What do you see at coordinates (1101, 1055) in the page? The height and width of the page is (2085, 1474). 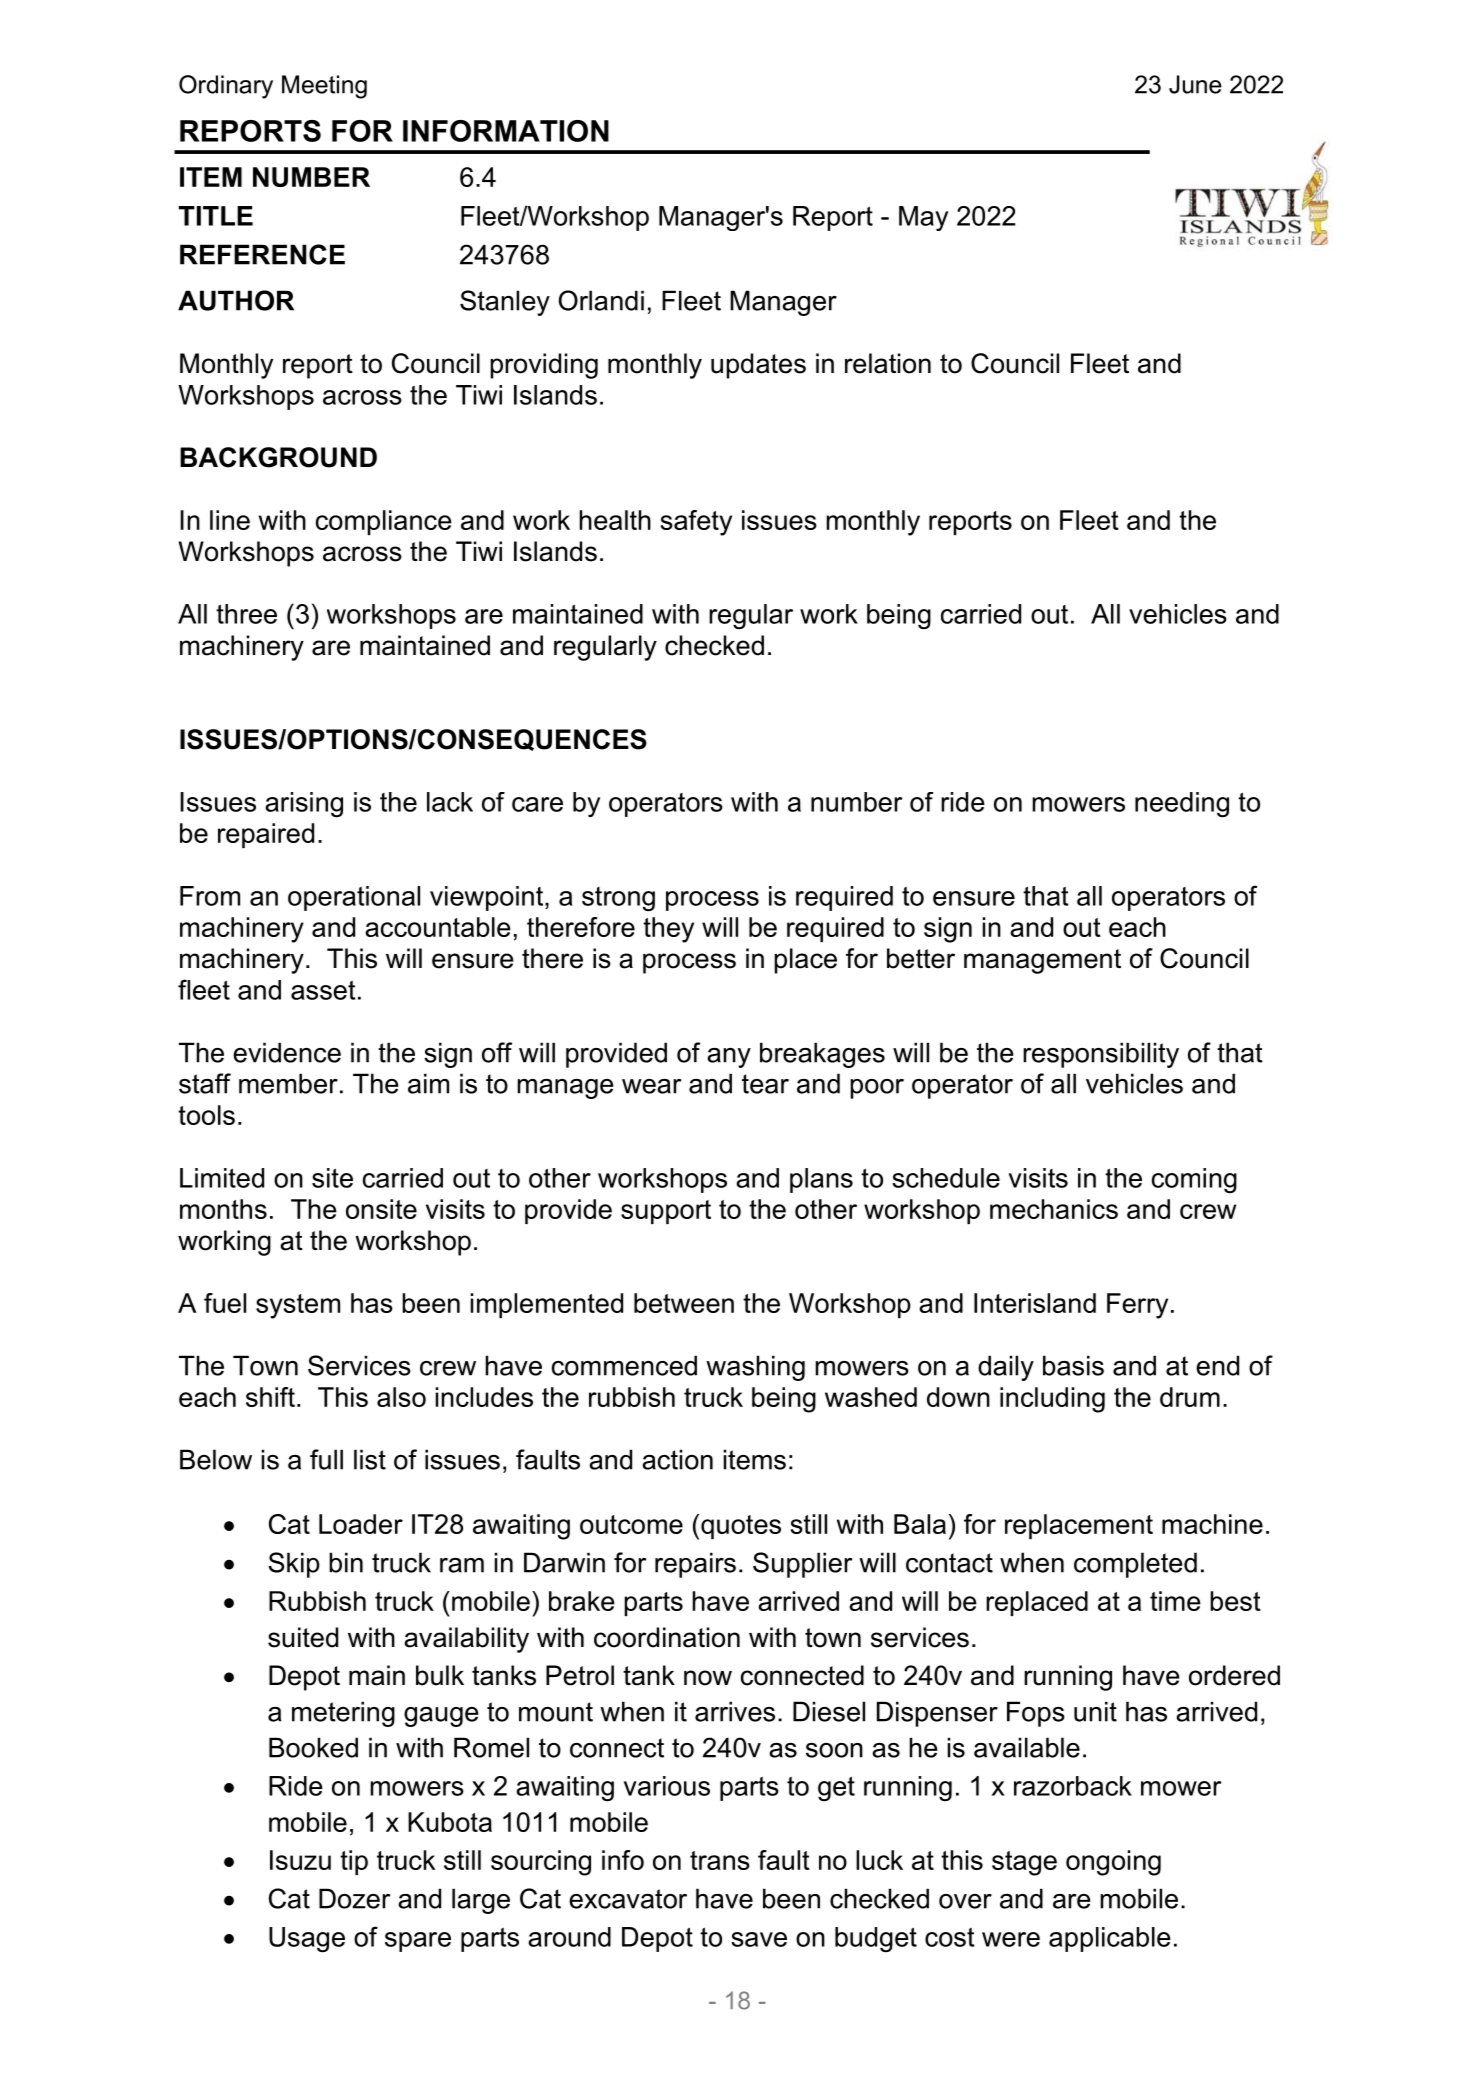 I see `responsibility` at bounding box center [1101, 1055].
